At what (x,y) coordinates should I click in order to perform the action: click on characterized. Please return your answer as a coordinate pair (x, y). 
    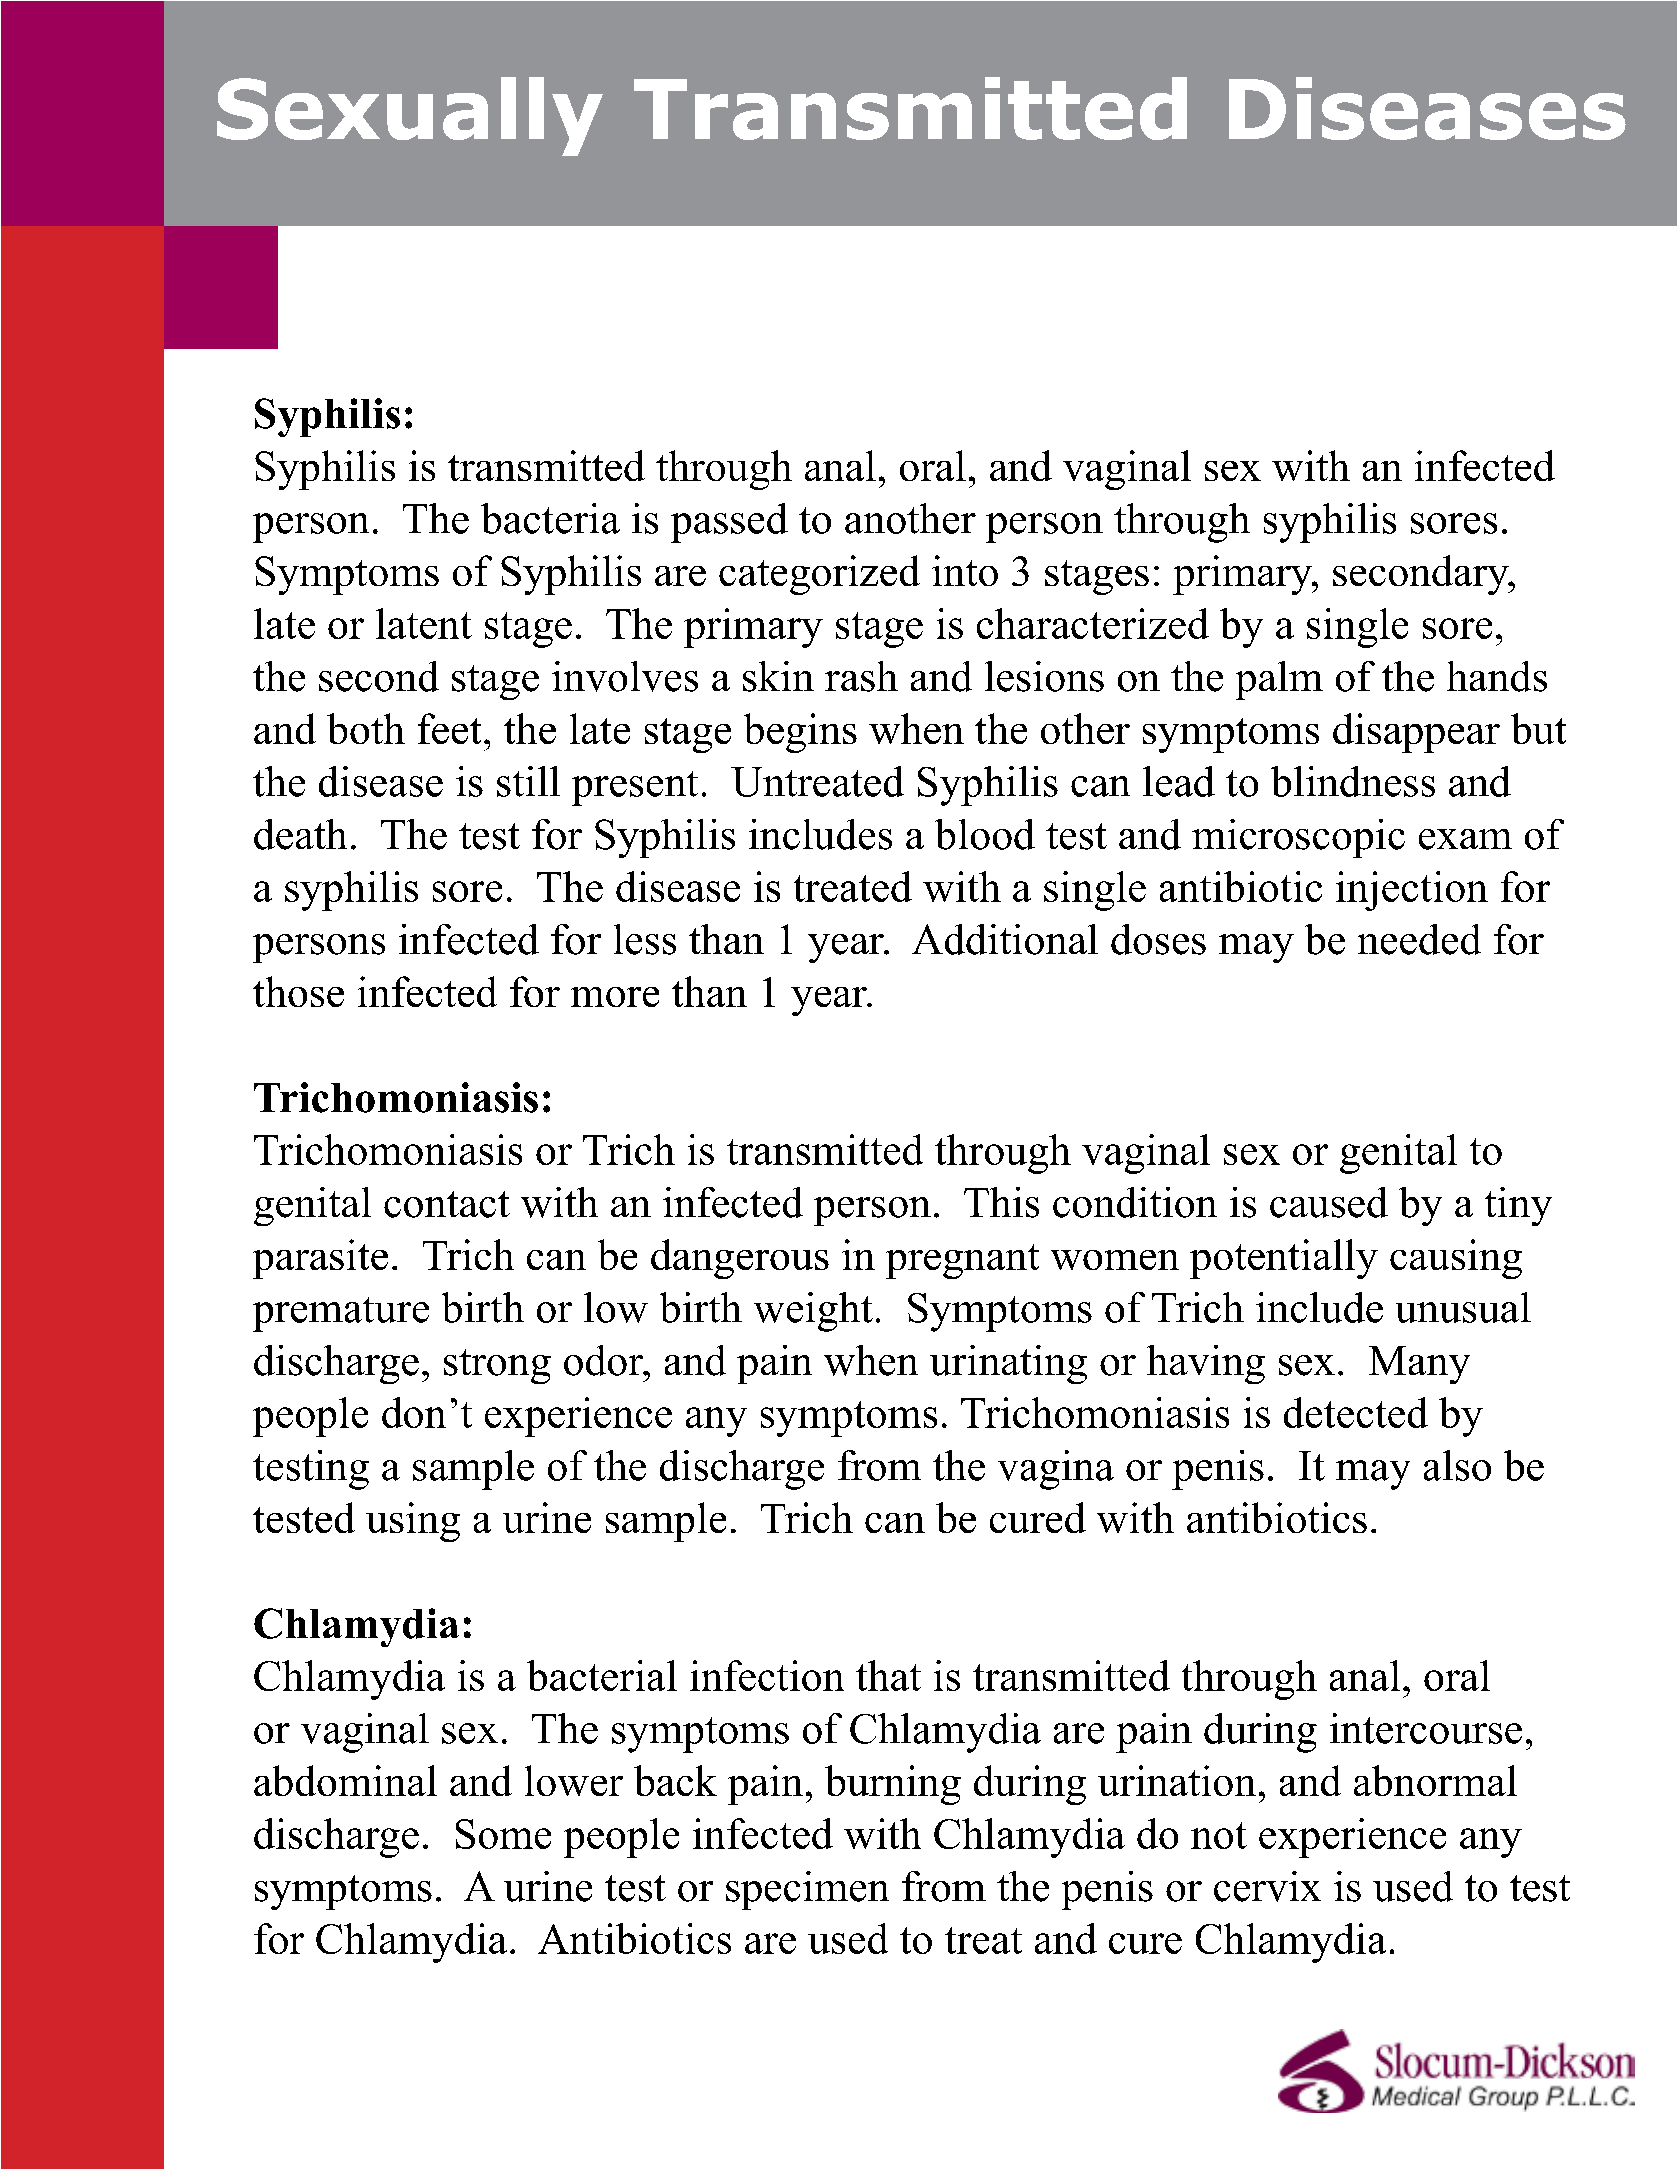
    Looking at the image, I should click on (1093, 623).
